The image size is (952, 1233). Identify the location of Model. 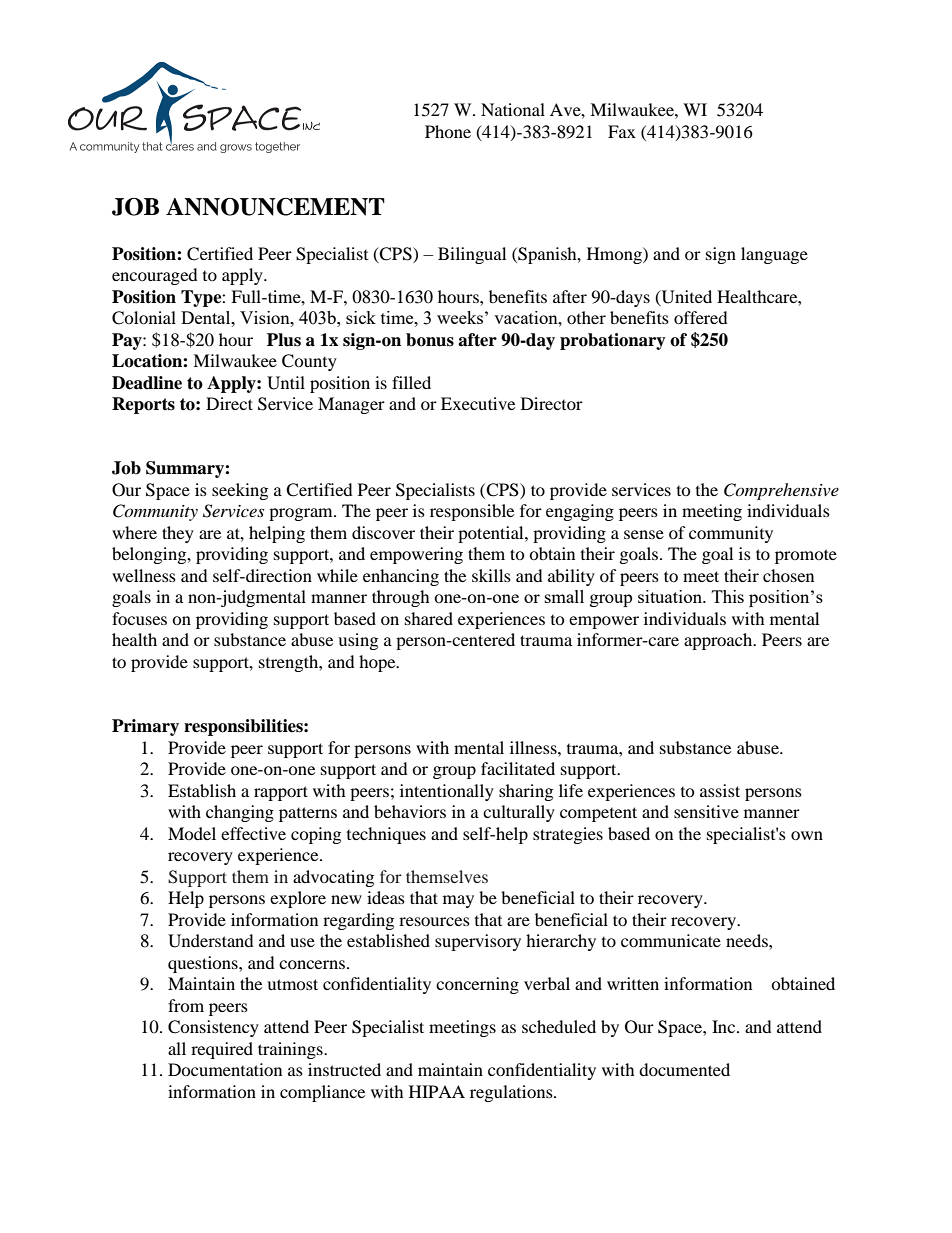
(192, 833).
